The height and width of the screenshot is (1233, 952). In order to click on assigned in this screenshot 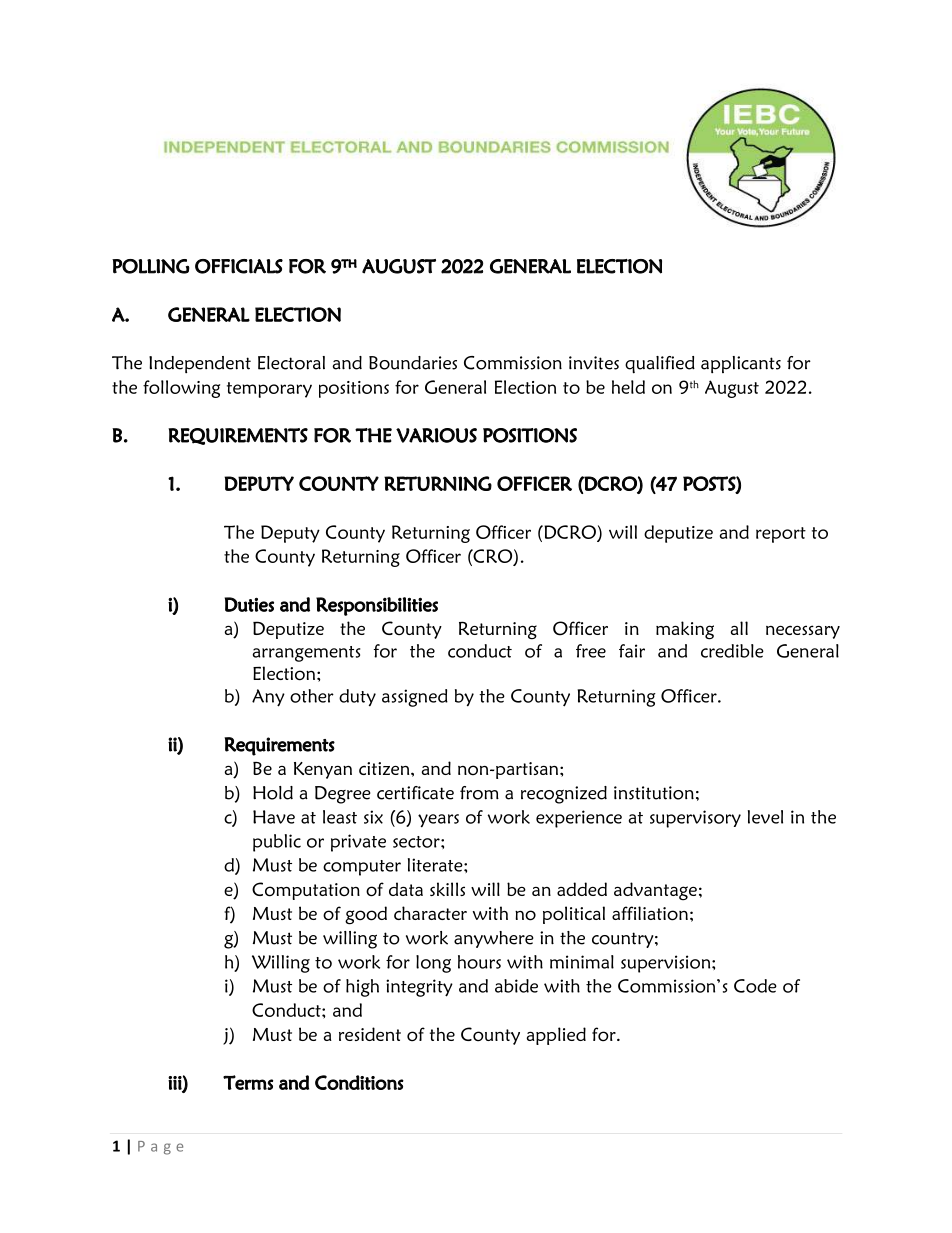, I will do `click(415, 698)`.
